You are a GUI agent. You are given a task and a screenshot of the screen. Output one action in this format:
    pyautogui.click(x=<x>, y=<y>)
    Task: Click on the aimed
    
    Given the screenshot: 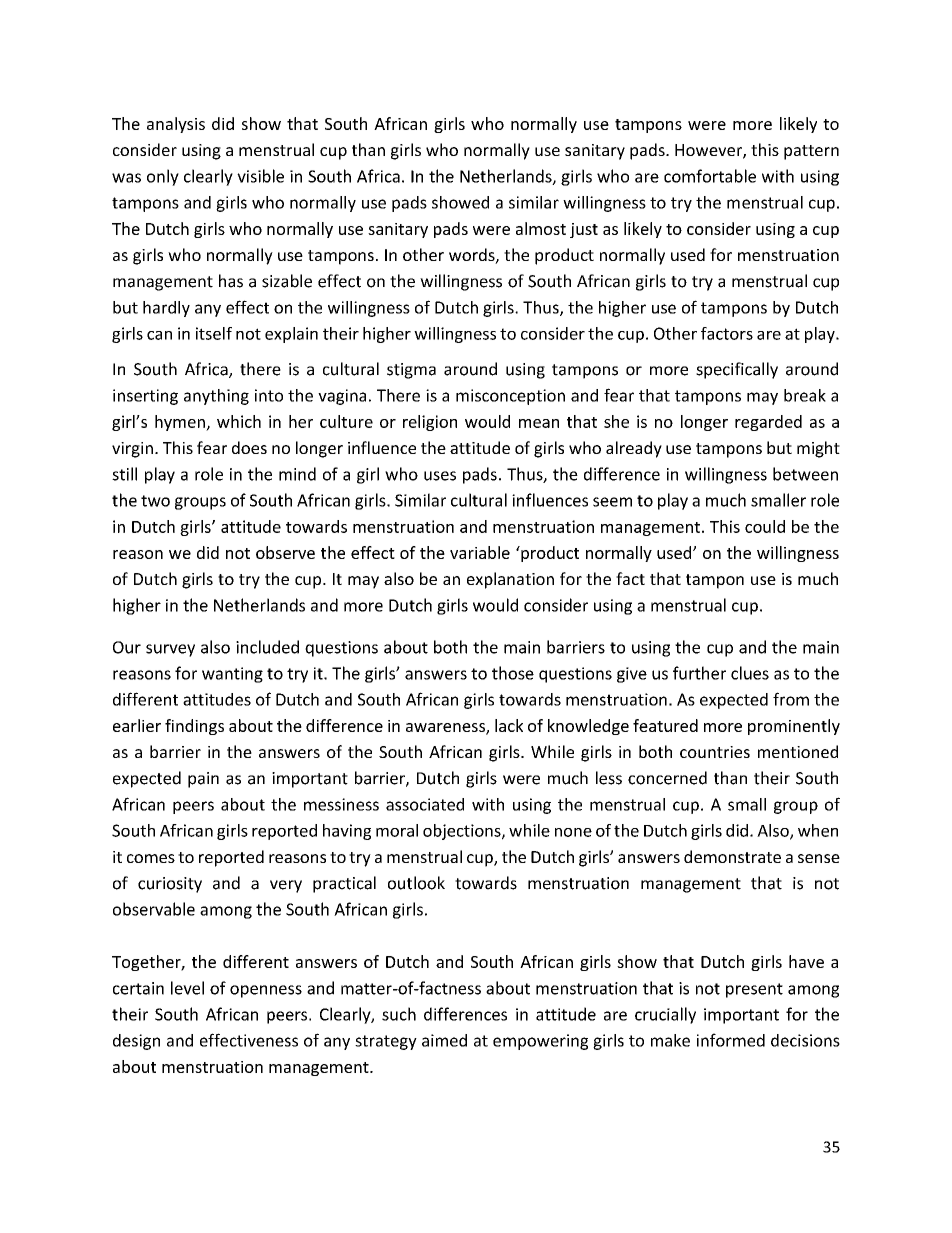 What is the action you would take?
    pyautogui.click(x=444, y=1040)
